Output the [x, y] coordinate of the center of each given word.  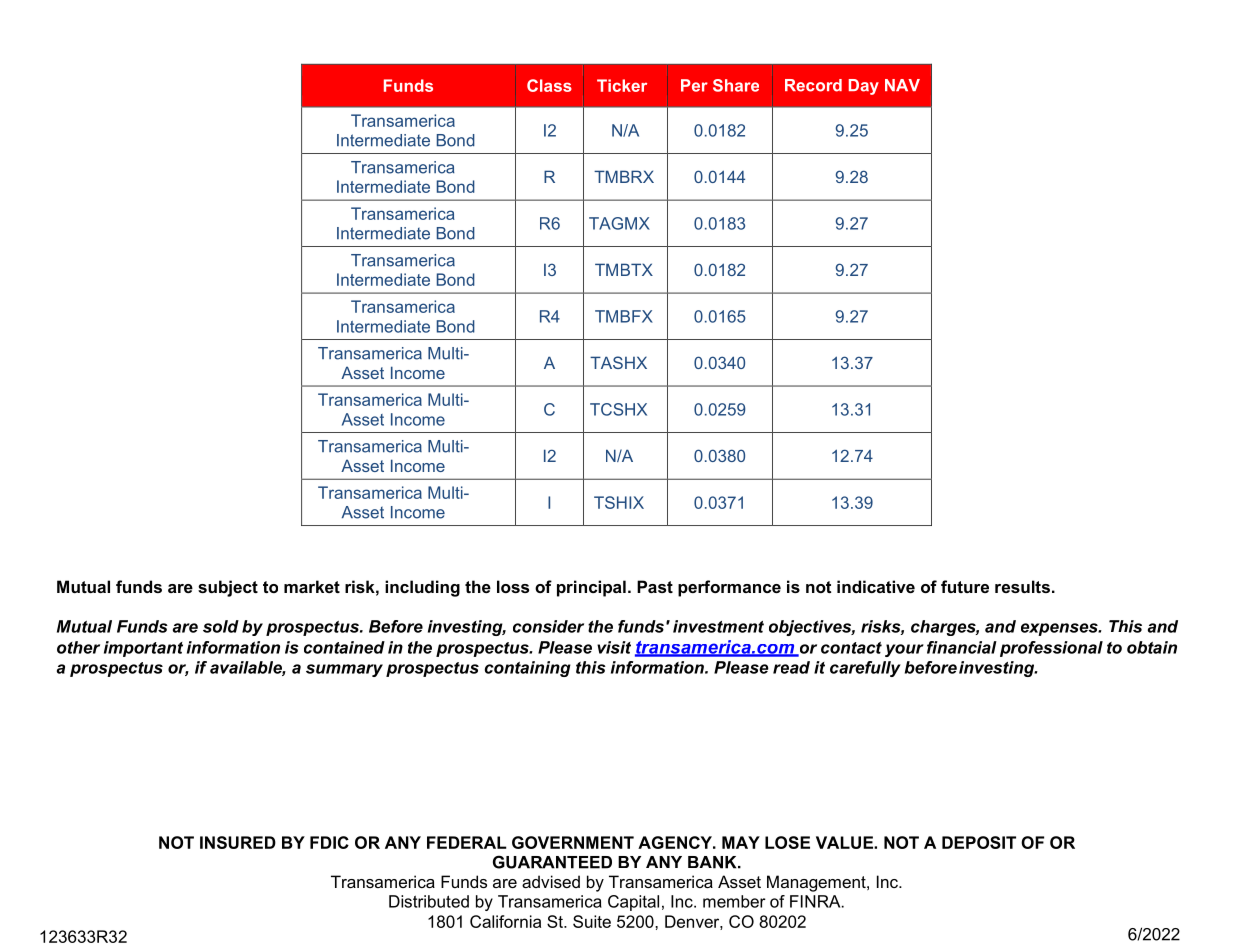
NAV [902, 85]
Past [655, 586]
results [1022, 586]
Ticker [622, 85]
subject [228, 588]
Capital [633, 903]
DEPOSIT [979, 842]
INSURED [238, 842]
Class [549, 85]
